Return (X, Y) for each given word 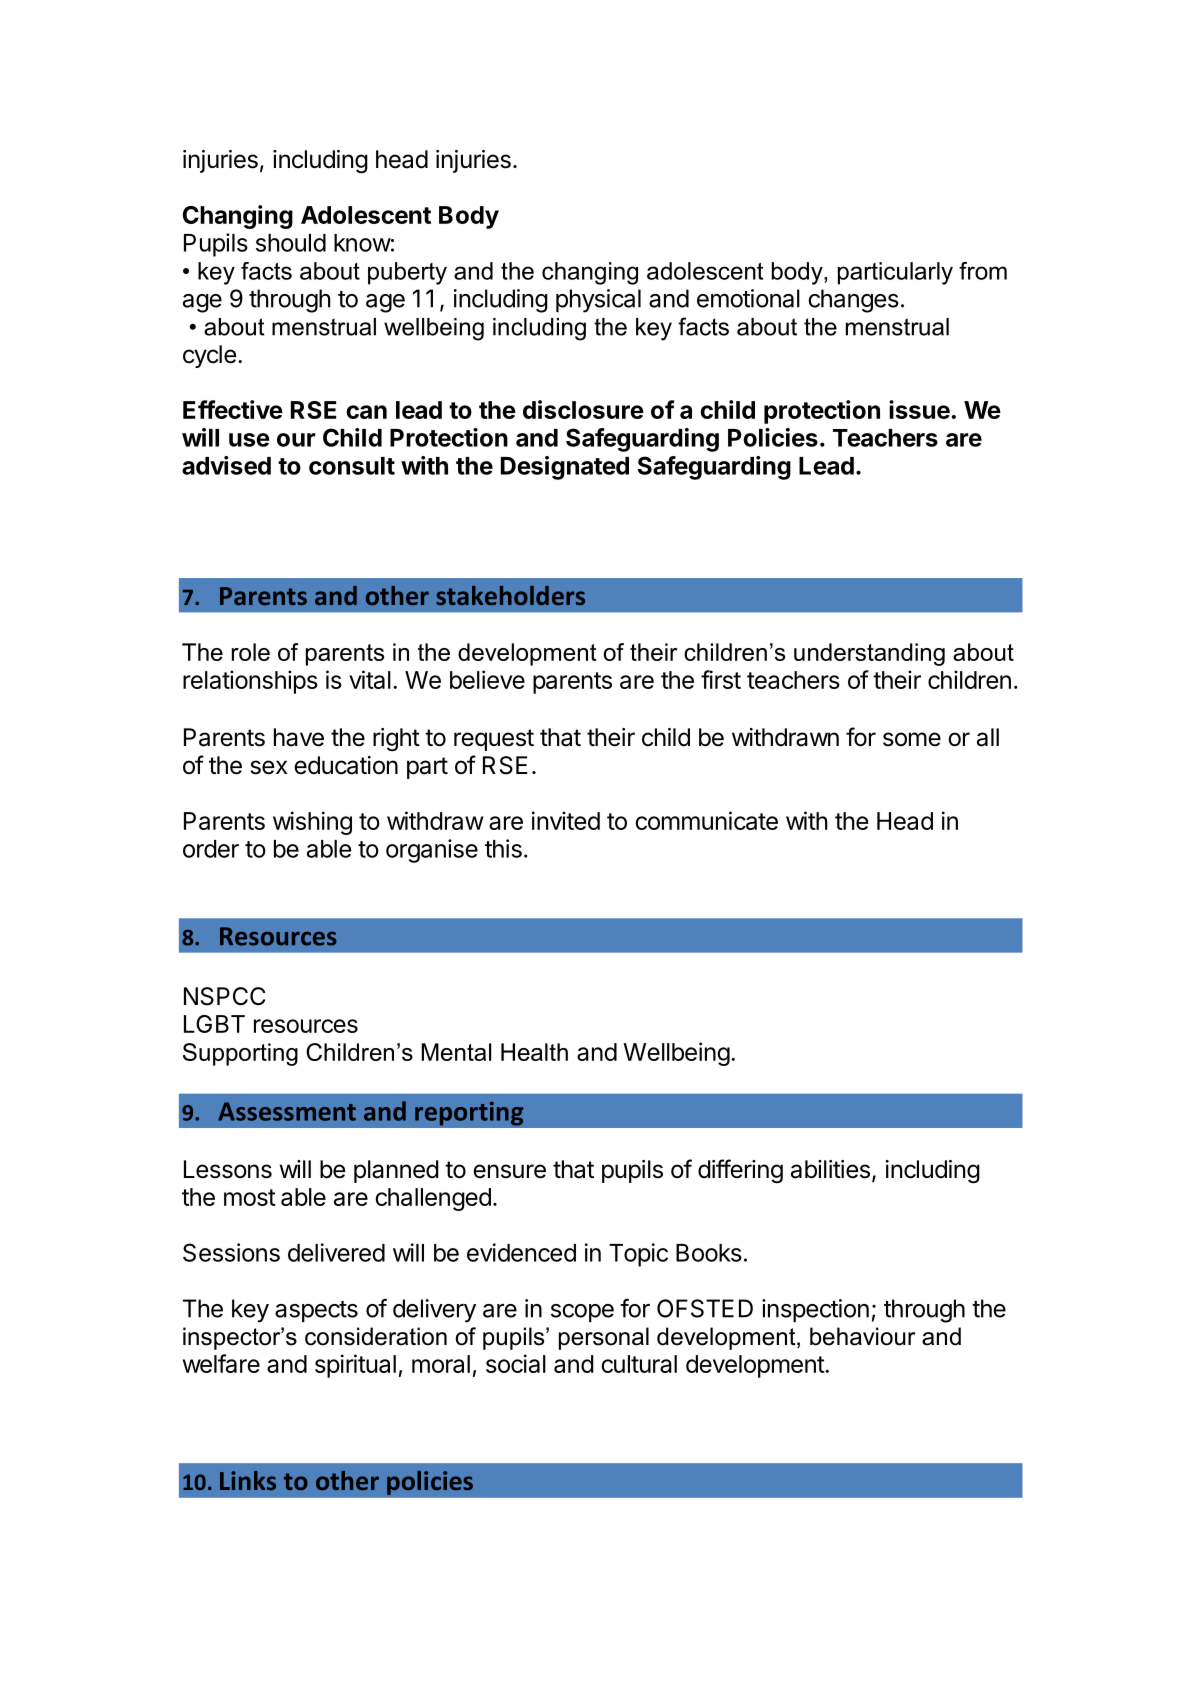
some (912, 739)
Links (248, 1480)
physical (598, 301)
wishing (312, 823)
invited (566, 820)
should (291, 243)
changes (853, 301)
